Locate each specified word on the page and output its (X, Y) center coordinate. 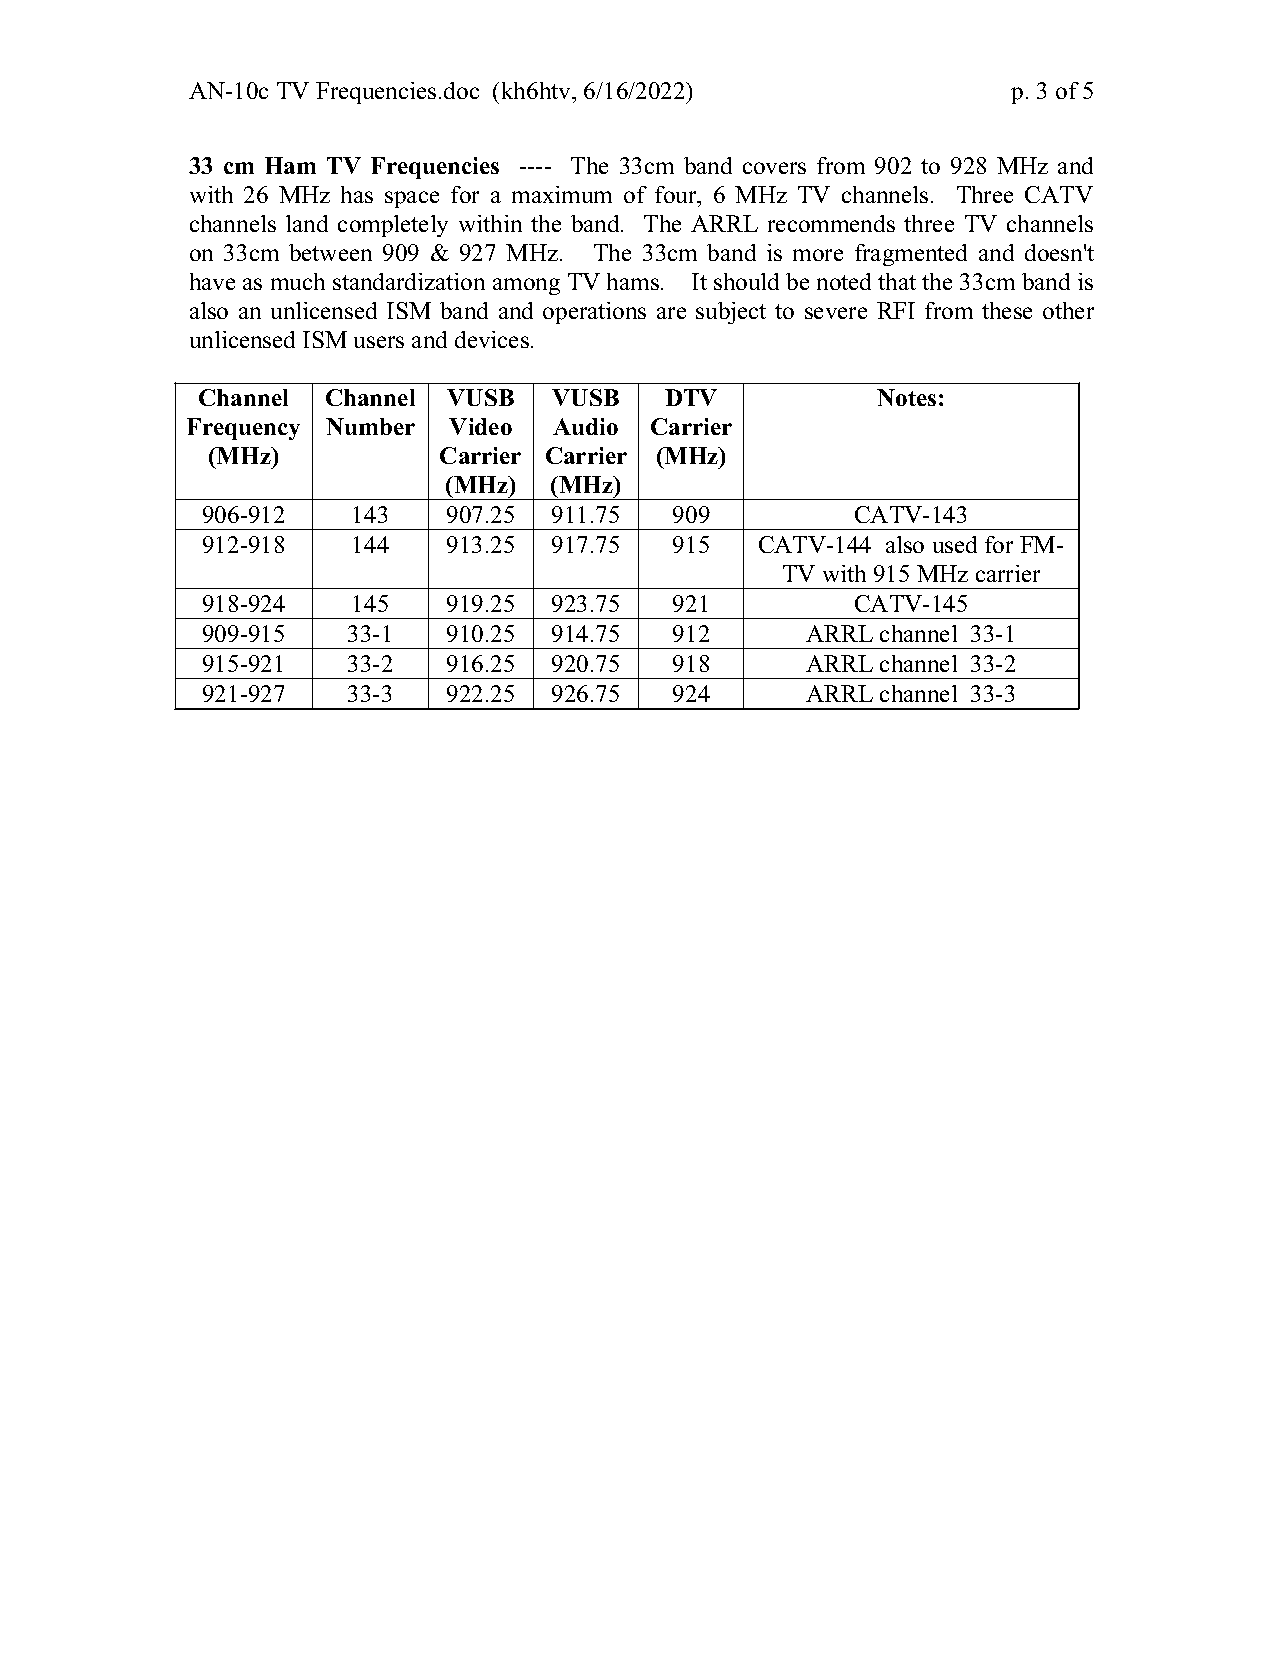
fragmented (911, 255)
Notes (906, 397)
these (1007, 310)
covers (774, 168)
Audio (585, 426)
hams (634, 281)
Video (480, 426)
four (677, 194)
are (671, 313)
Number (370, 426)
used (955, 544)
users (379, 342)
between (330, 252)
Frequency (243, 429)
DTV (691, 397)
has (357, 194)
